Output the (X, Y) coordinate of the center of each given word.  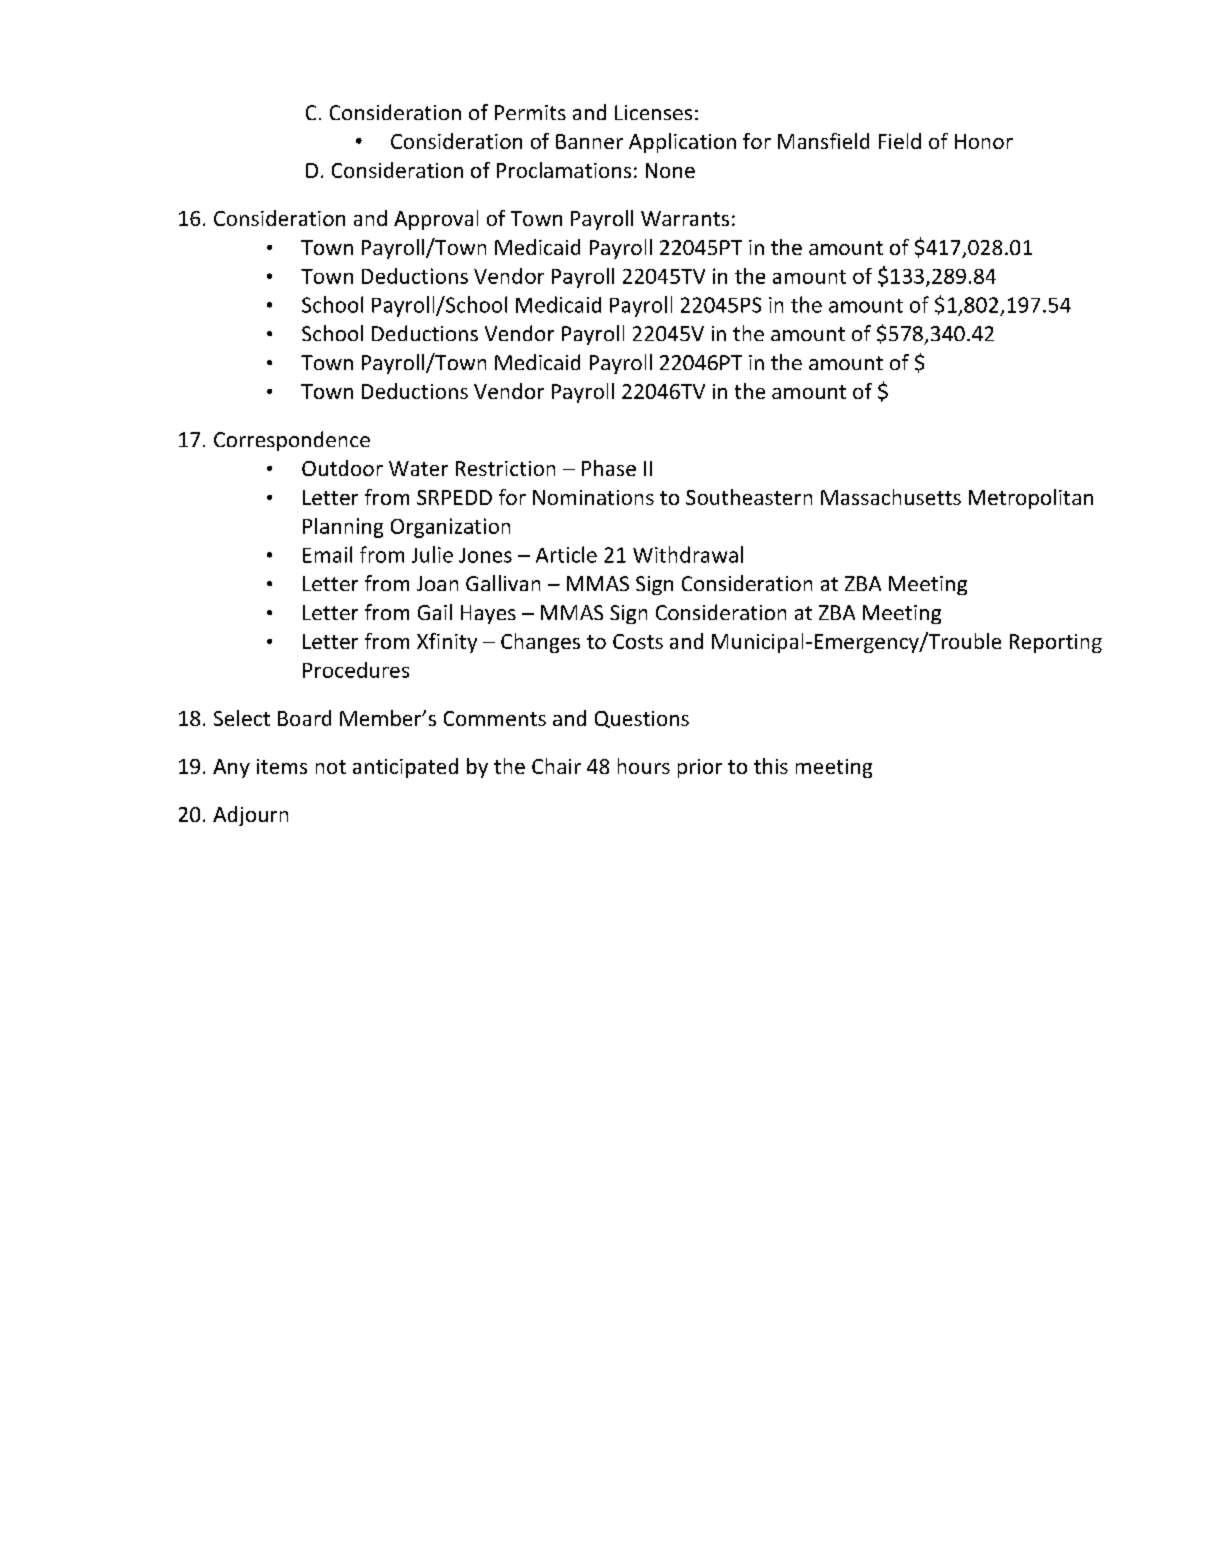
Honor (984, 141)
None (670, 170)
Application (682, 143)
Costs (638, 641)
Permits (530, 112)
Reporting (1056, 643)
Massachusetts (891, 497)
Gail (435, 612)
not (331, 767)
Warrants (685, 218)
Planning (343, 528)
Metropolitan (1031, 499)
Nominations (593, 497)
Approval (436, 220)
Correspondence (292, 441)
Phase (609, 468)
